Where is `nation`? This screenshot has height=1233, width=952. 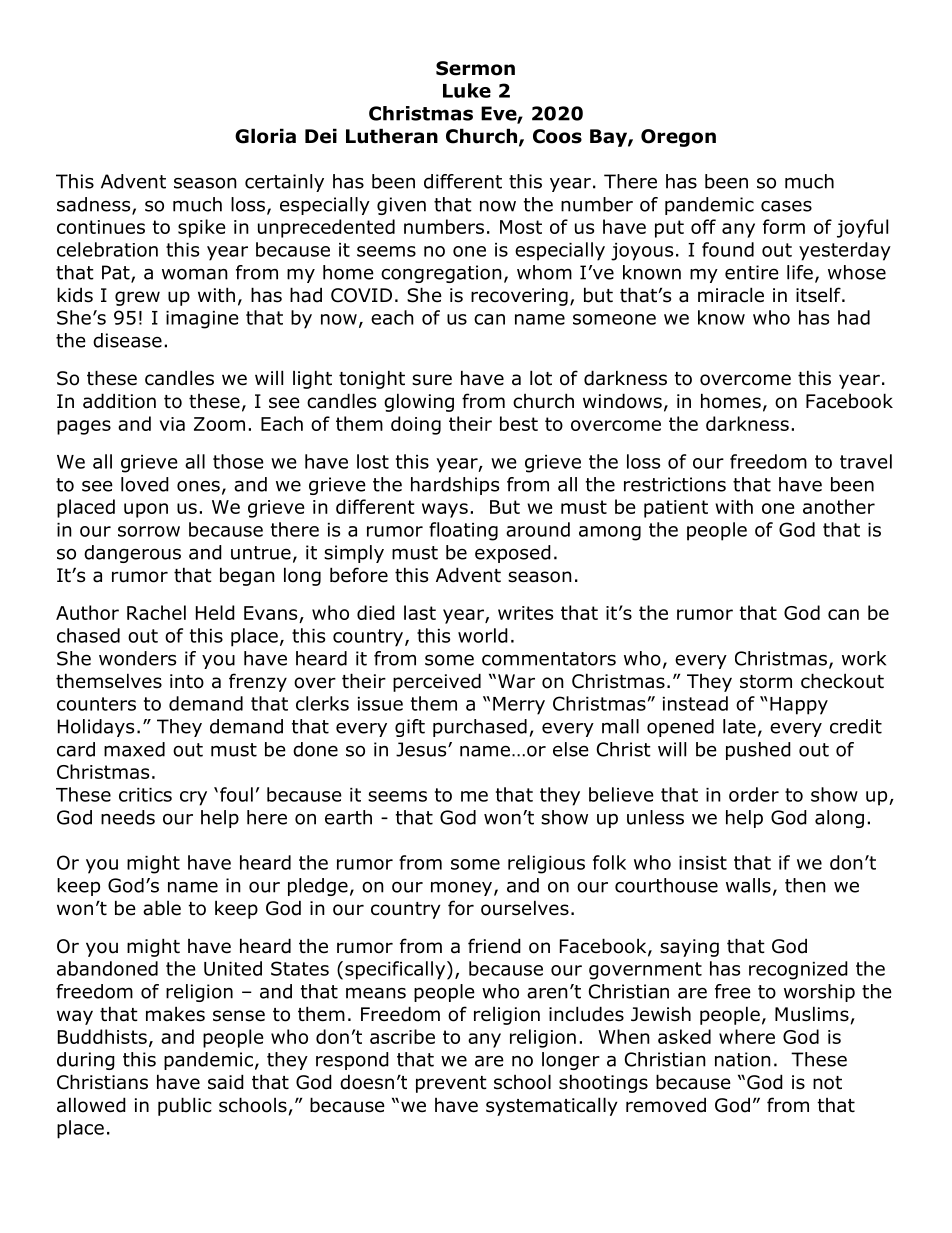 nation is located at coordinates (743, 1059).
